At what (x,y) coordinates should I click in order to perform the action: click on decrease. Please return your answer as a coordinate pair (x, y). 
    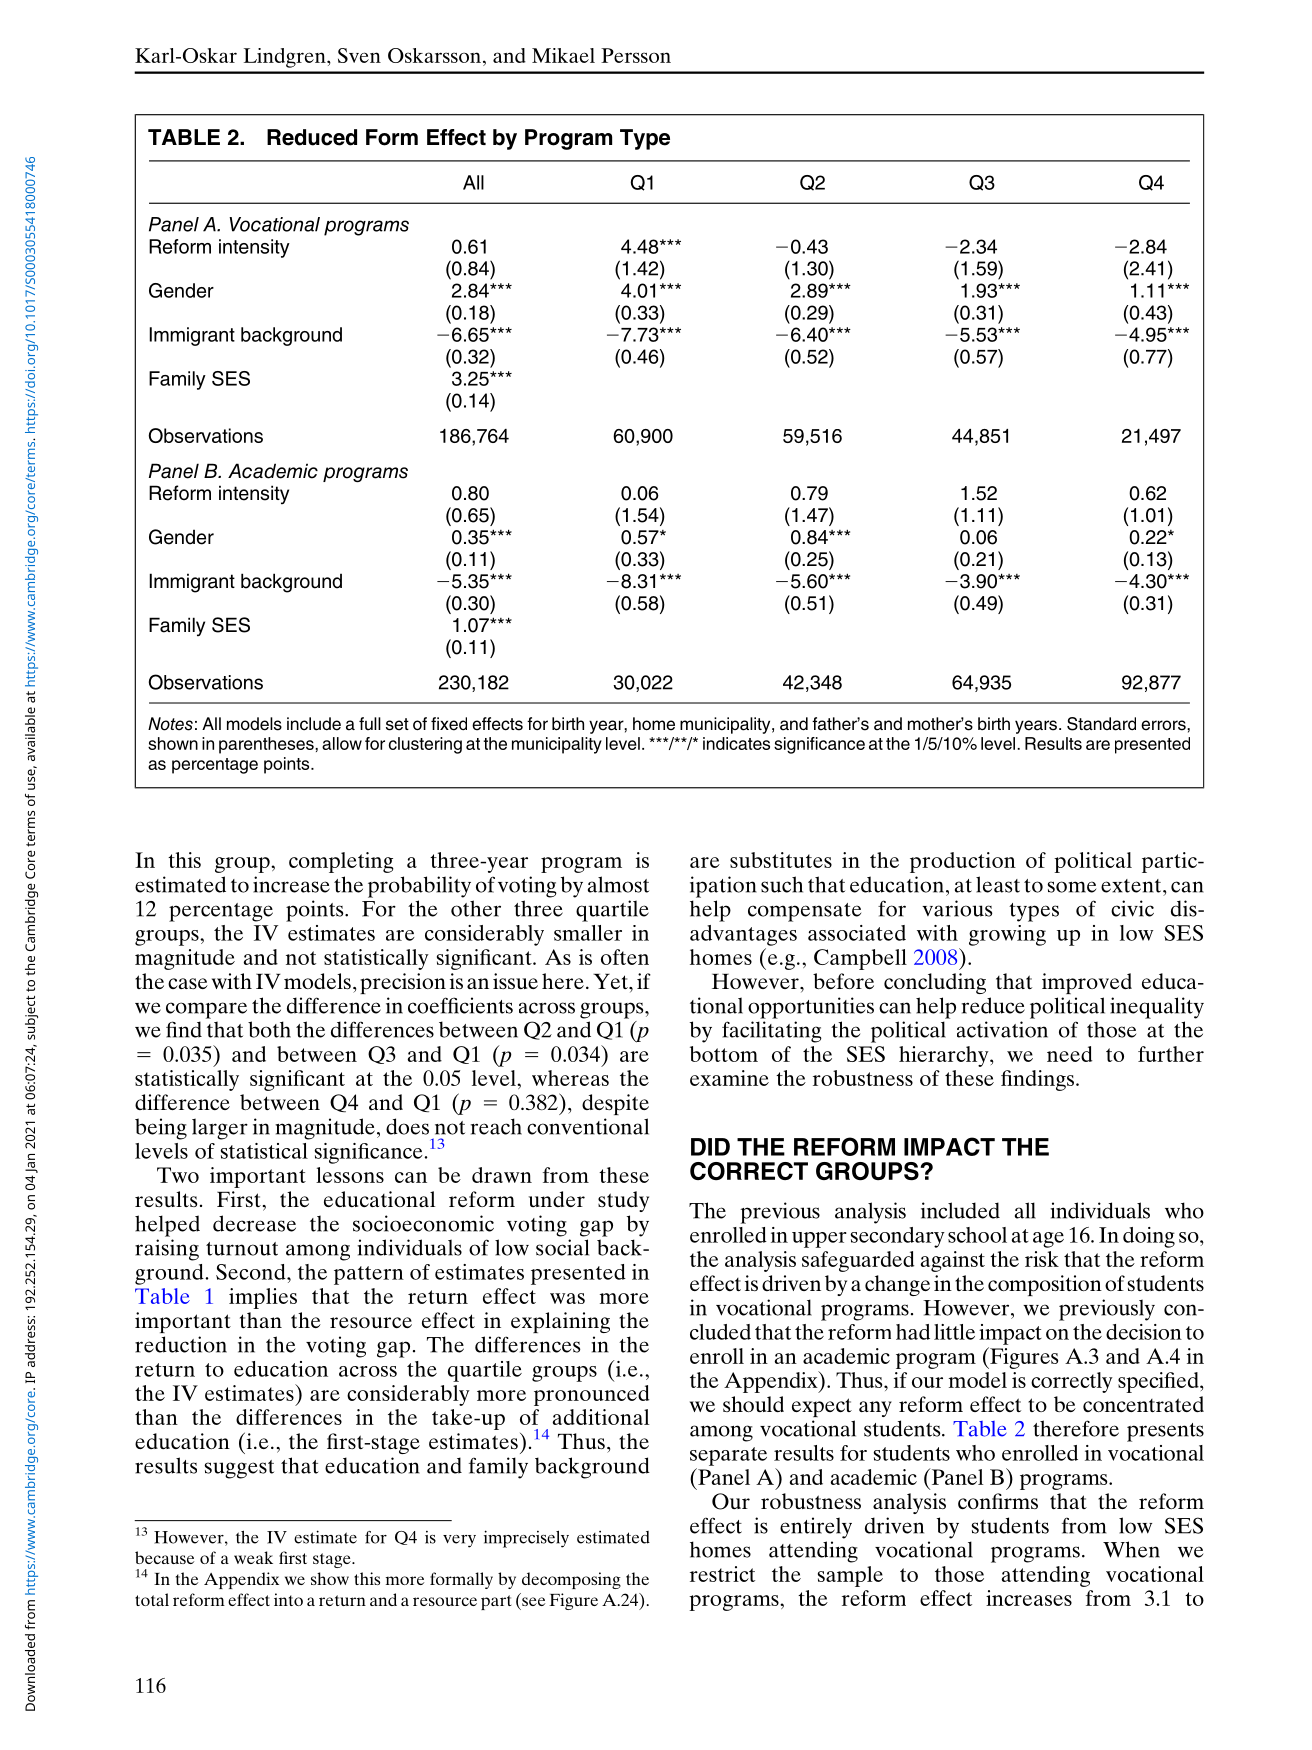
    Looking at the image, I should click on (254, 1223).
